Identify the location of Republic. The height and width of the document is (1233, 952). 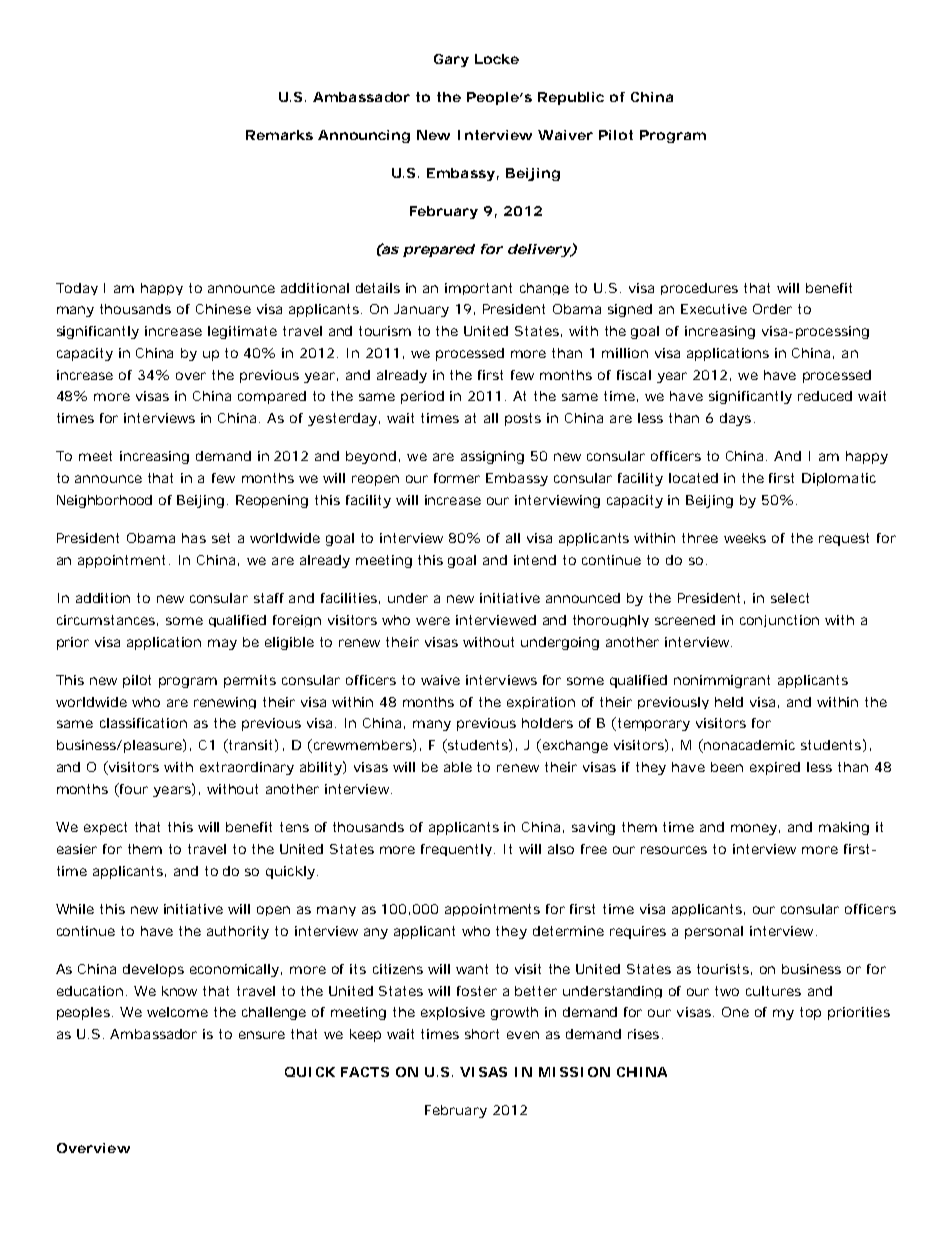
(571, 98).
